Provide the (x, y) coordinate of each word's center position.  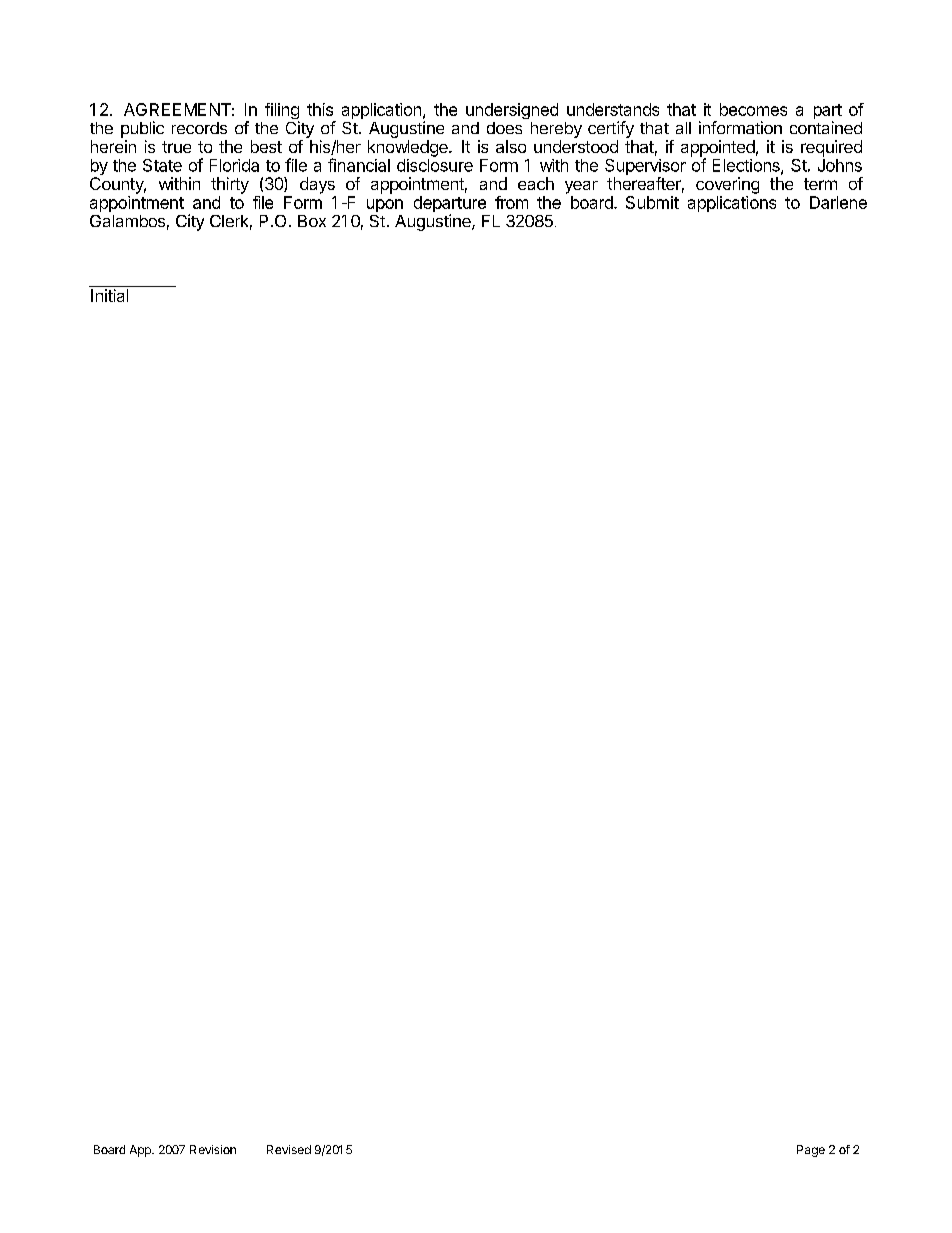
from (511, 202)
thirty (230, 185)
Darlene (838, 202)
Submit (652, 202)
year (581, 187)
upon (385, 205)
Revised (289, 1149)
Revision (213, 1149)
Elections (747, 166)
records (199, 128)
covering (727, 185)
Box (312, 221)
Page (811, 1151)
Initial (109, 295)
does (504, 128)
